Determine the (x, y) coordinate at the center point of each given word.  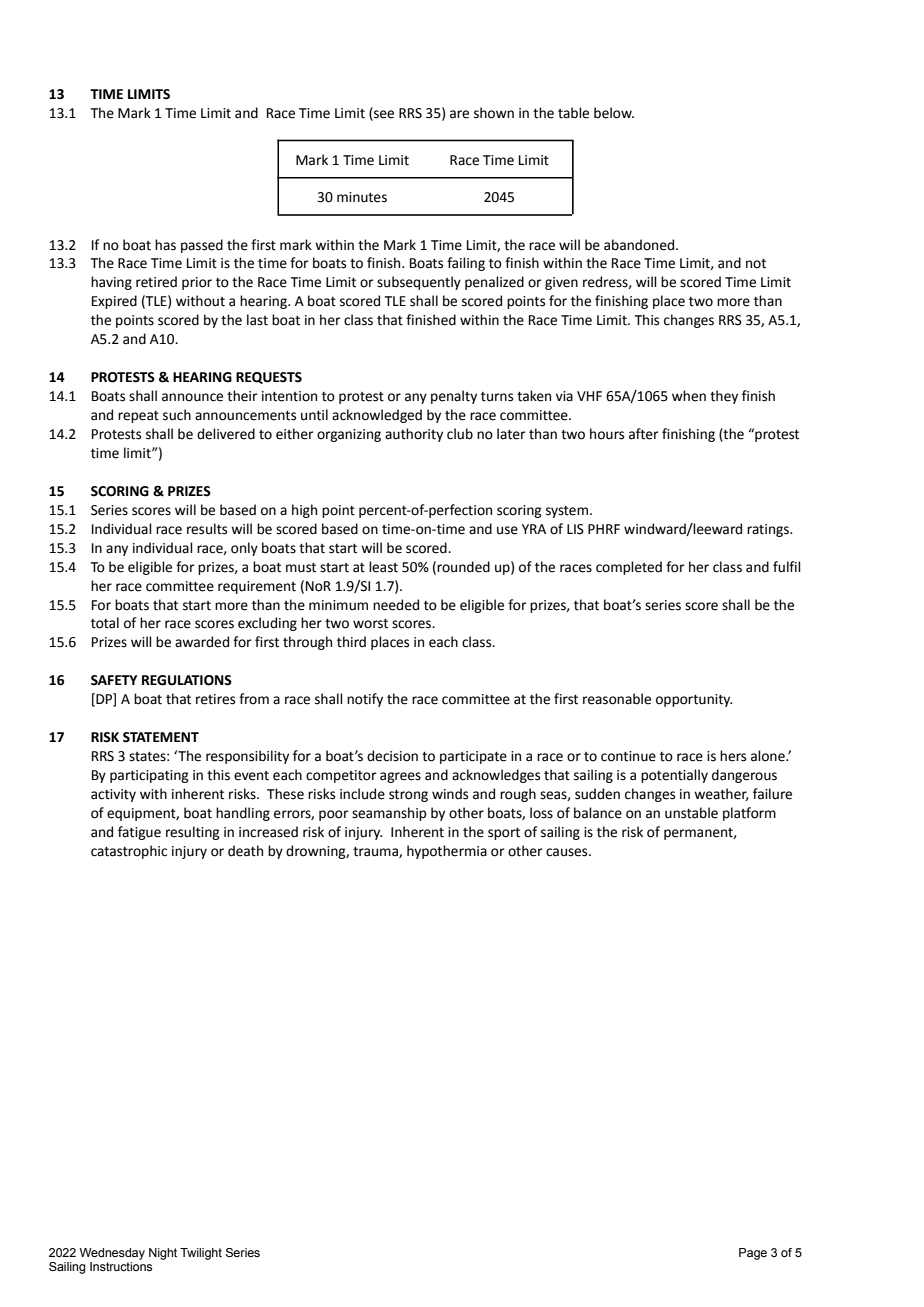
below (614, 113)
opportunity (694, 700)
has (165, 245)
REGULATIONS (187, 680)
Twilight (201, 1254)
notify (365, 700)
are (459, 114)
